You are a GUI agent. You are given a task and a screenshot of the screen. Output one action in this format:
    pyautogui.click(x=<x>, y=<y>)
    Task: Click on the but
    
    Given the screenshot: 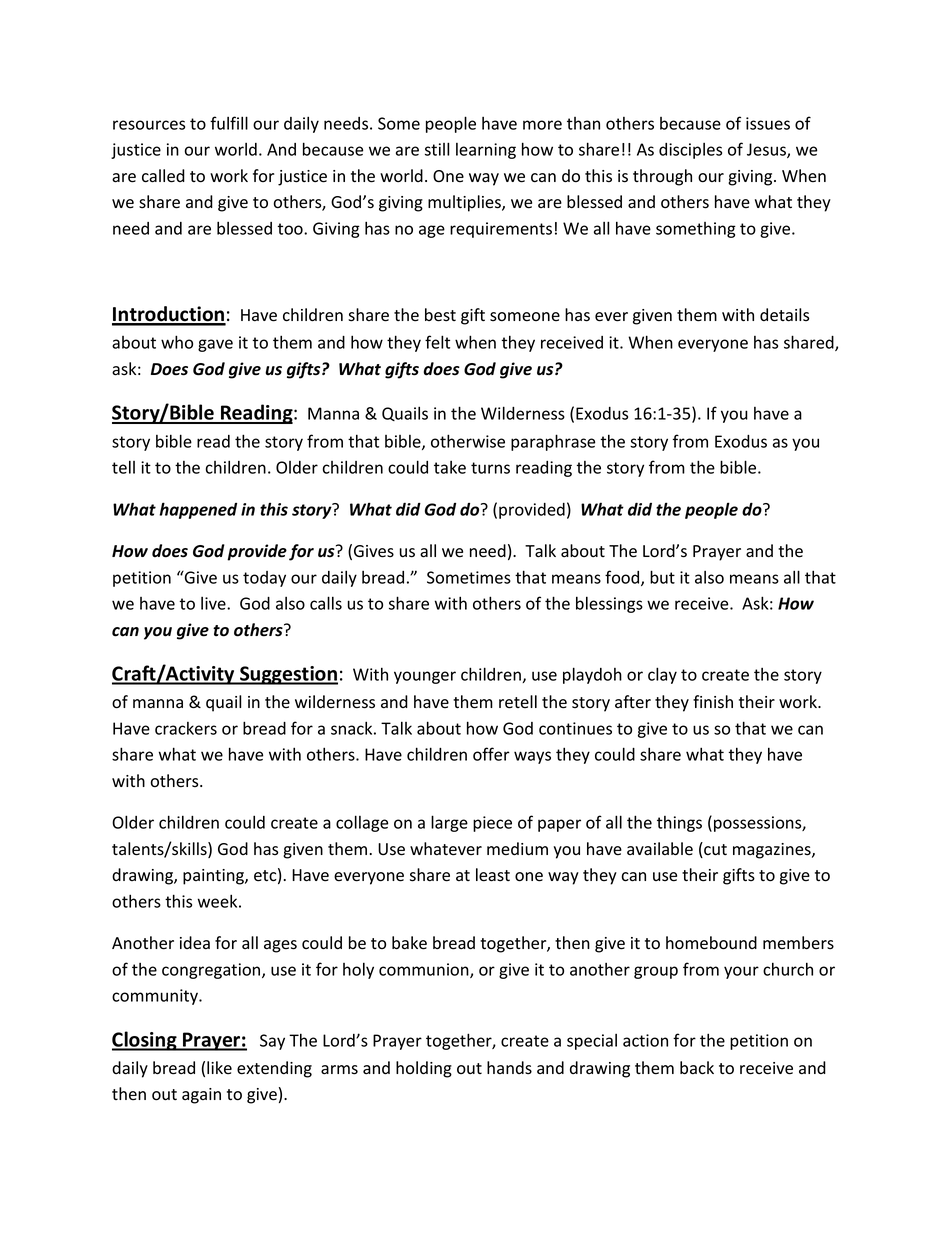 What is the action you would take?
    pyautogui.click(x=662, y=577)
